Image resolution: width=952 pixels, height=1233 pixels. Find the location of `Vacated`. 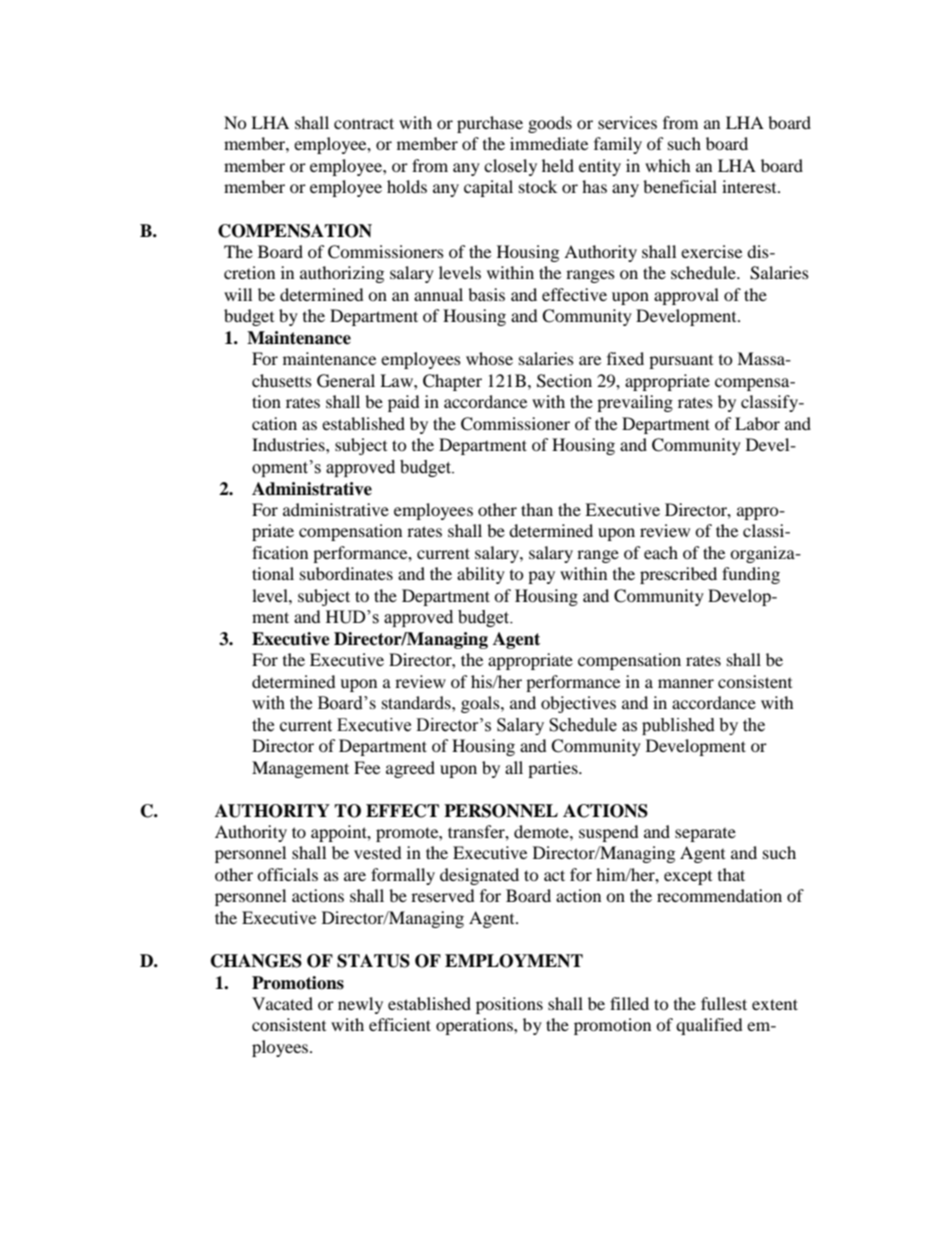

Vacated is located at coordinates (282, 1003).
